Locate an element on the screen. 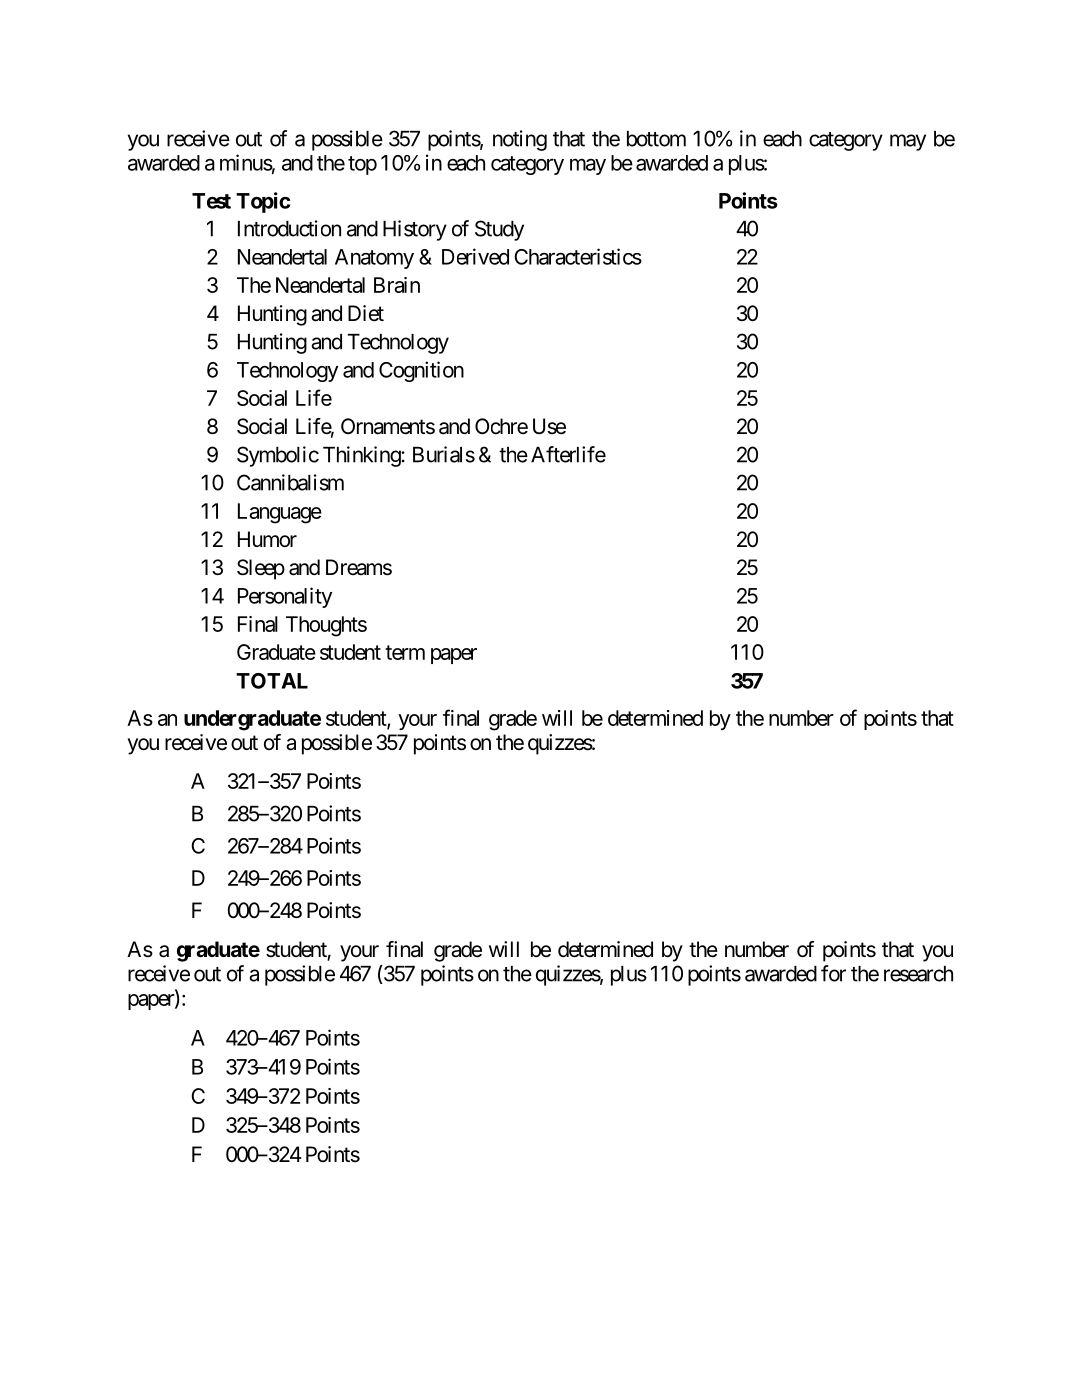  Cognition is located at coordinates (421, 371).
